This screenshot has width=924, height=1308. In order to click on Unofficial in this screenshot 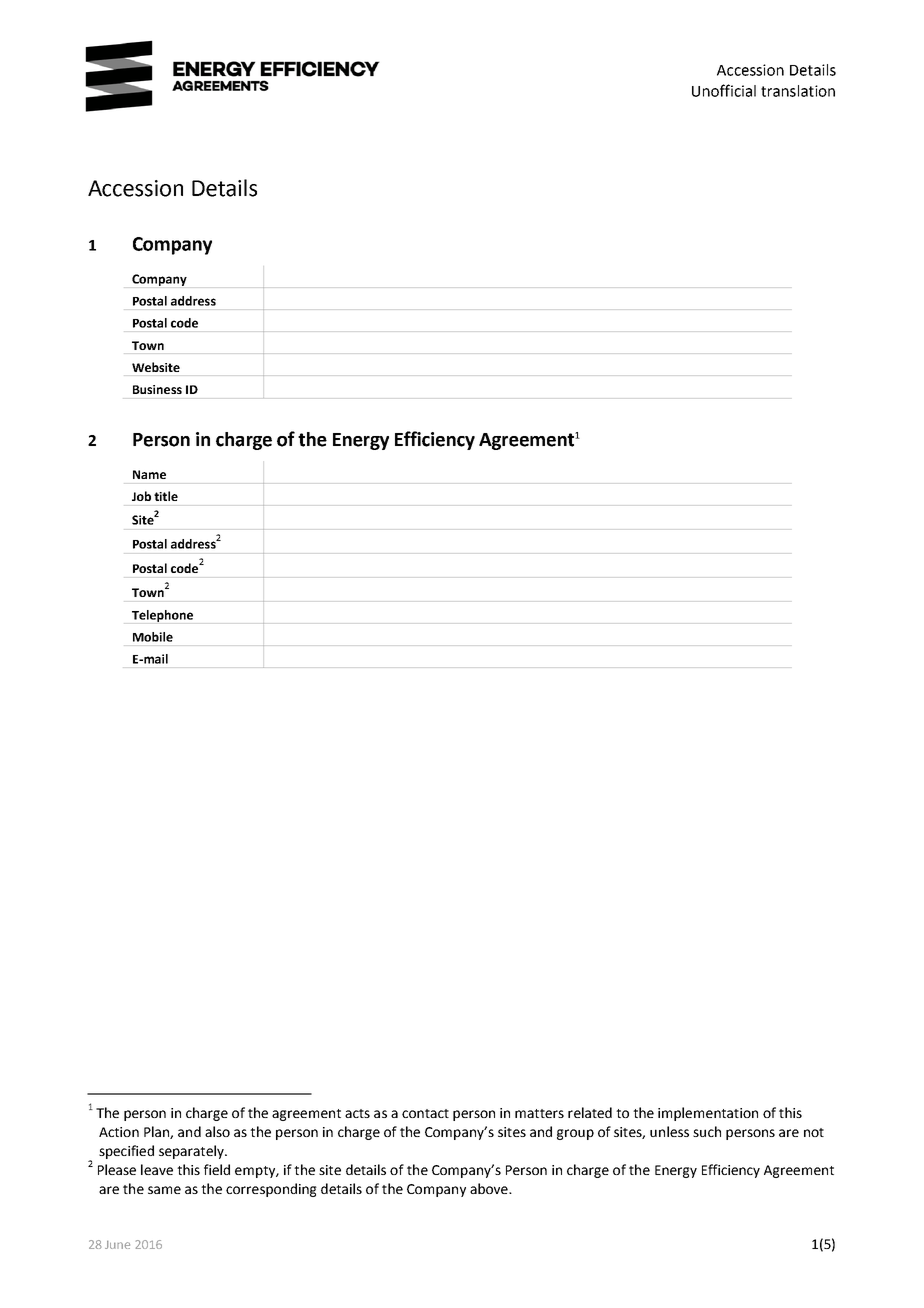, I will do `click(724, 90)`.
